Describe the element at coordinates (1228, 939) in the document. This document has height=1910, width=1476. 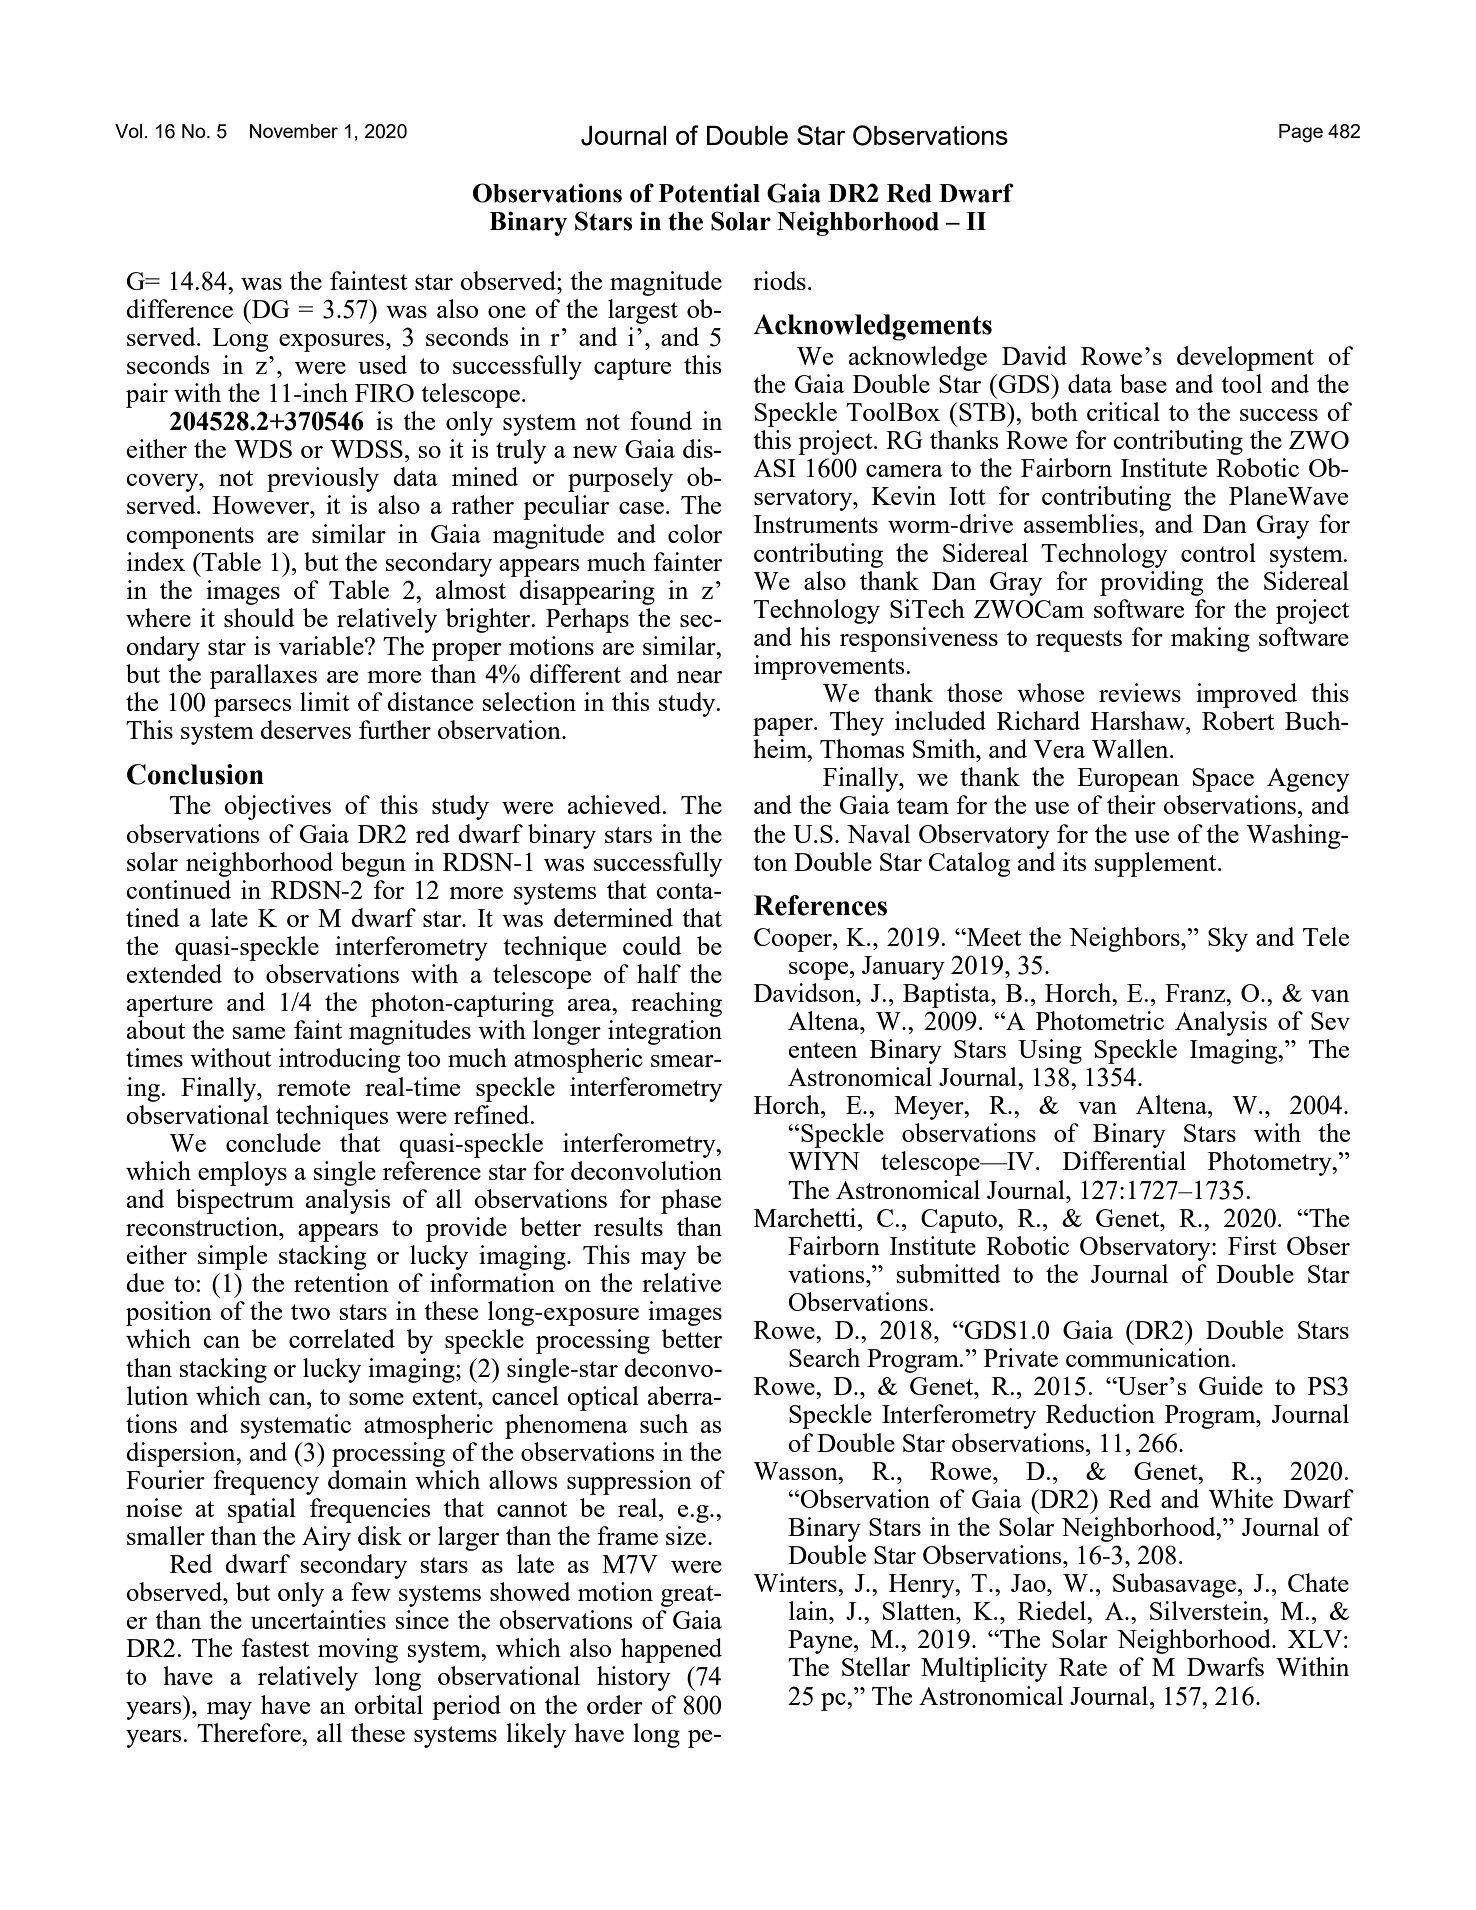
I see `Sky` at that location.
